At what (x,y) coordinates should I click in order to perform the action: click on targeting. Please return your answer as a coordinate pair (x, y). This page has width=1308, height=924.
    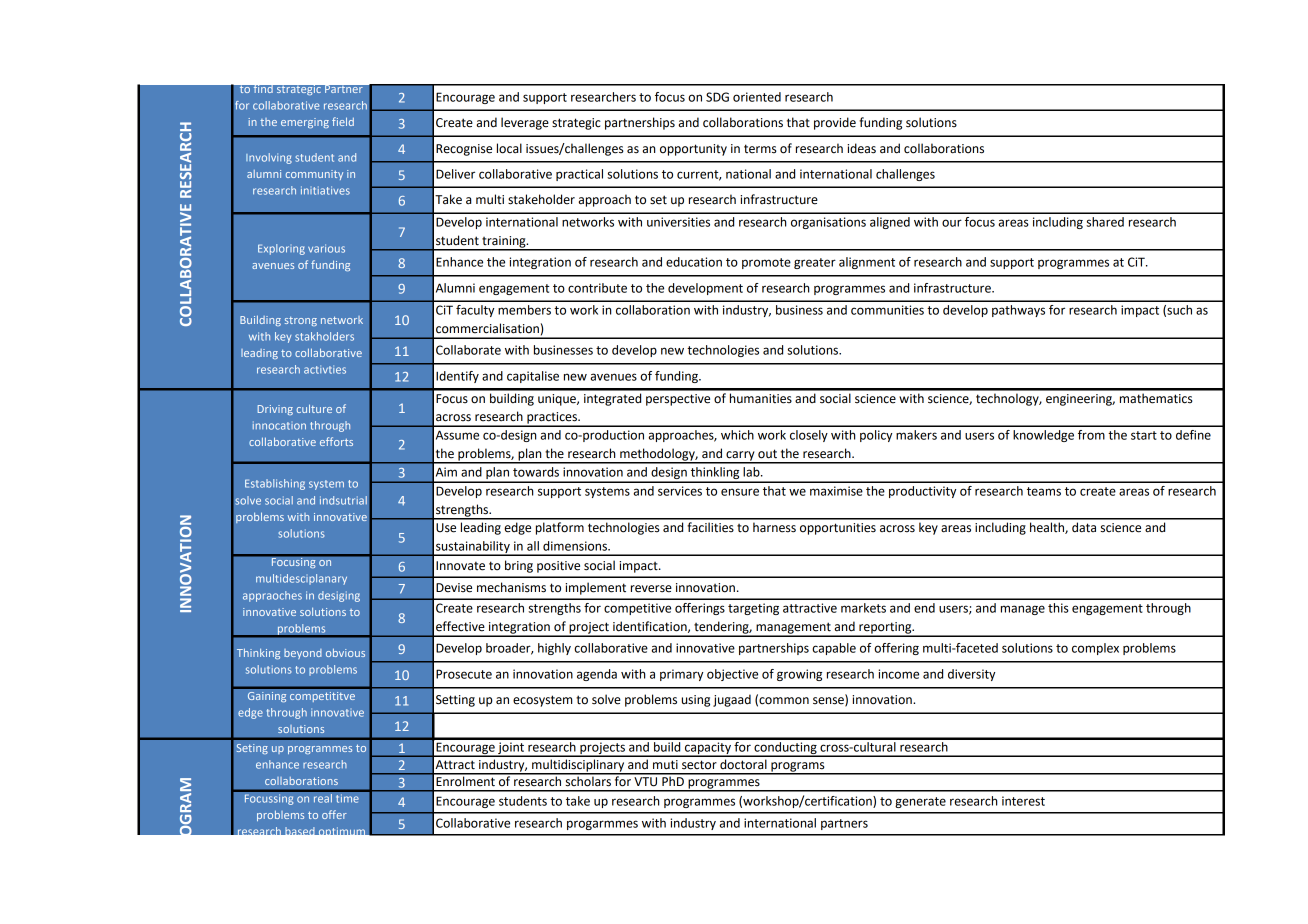
    Looking at the image, I should click on (753, 609).
